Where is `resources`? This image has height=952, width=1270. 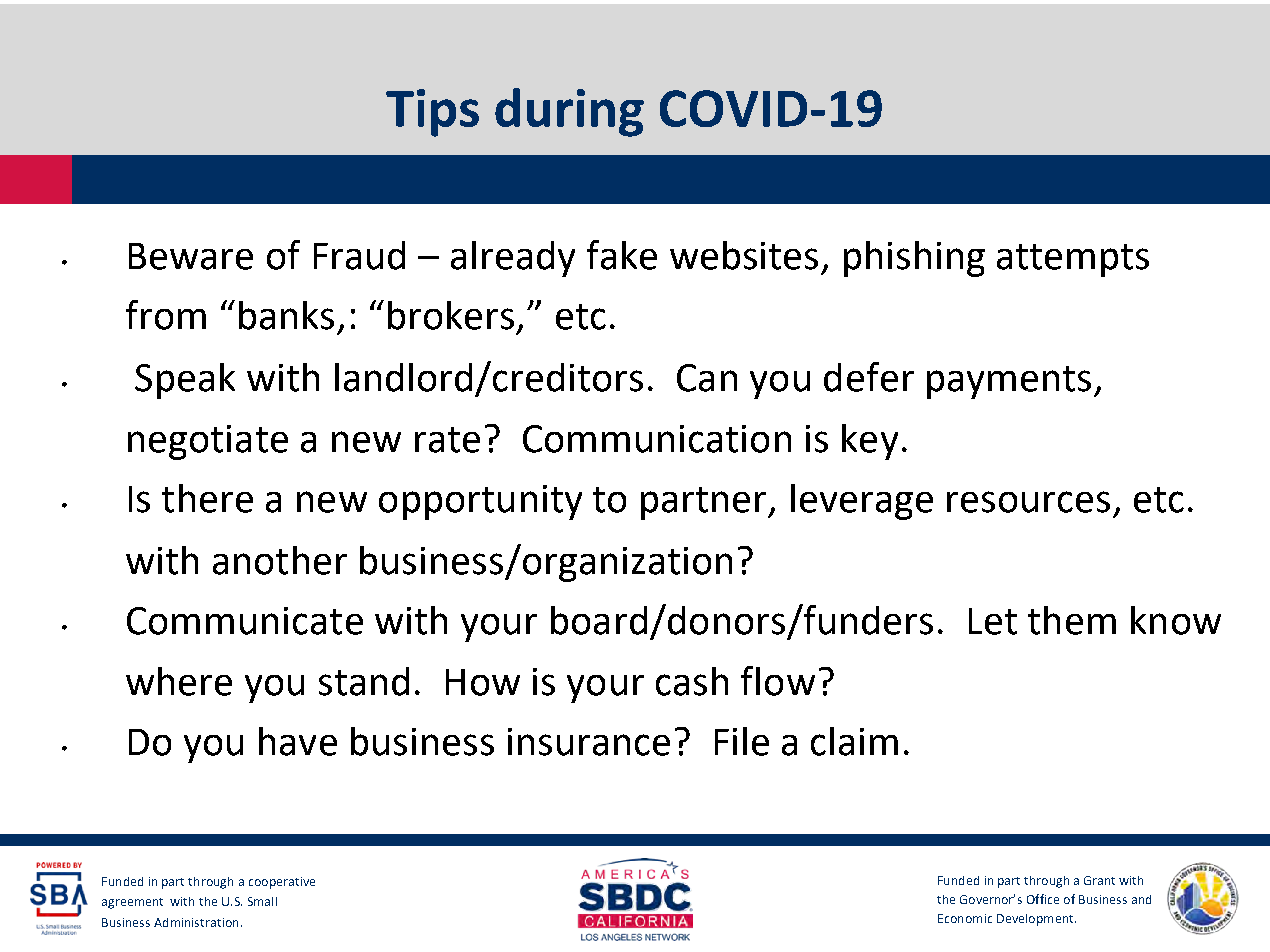 resources is located at coordinates (1028, 502).
